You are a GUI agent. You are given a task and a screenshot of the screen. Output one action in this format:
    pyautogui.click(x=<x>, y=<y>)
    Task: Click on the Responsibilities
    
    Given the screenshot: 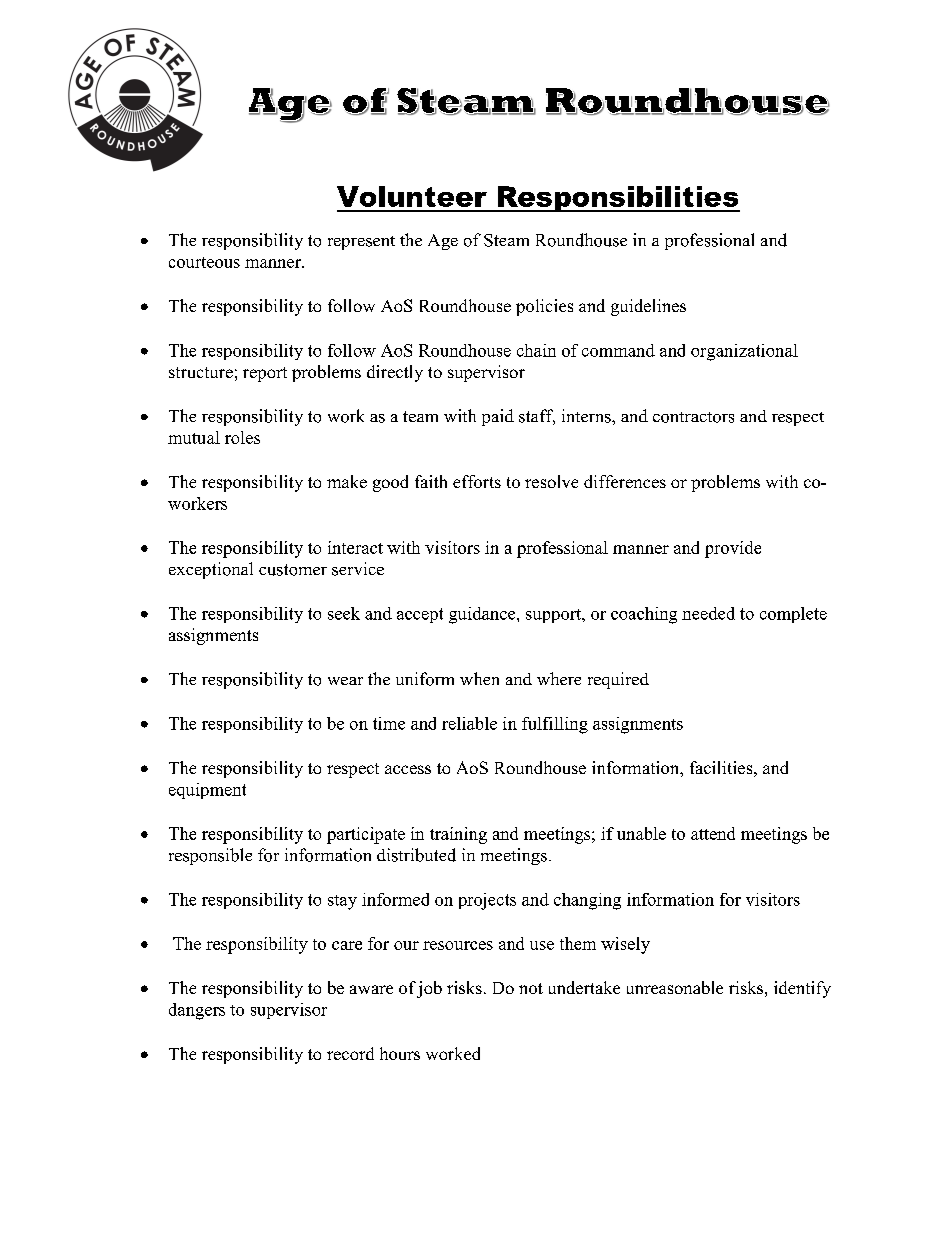 What is the action you would take?
    pyautogui.click(x=617, y=199)
